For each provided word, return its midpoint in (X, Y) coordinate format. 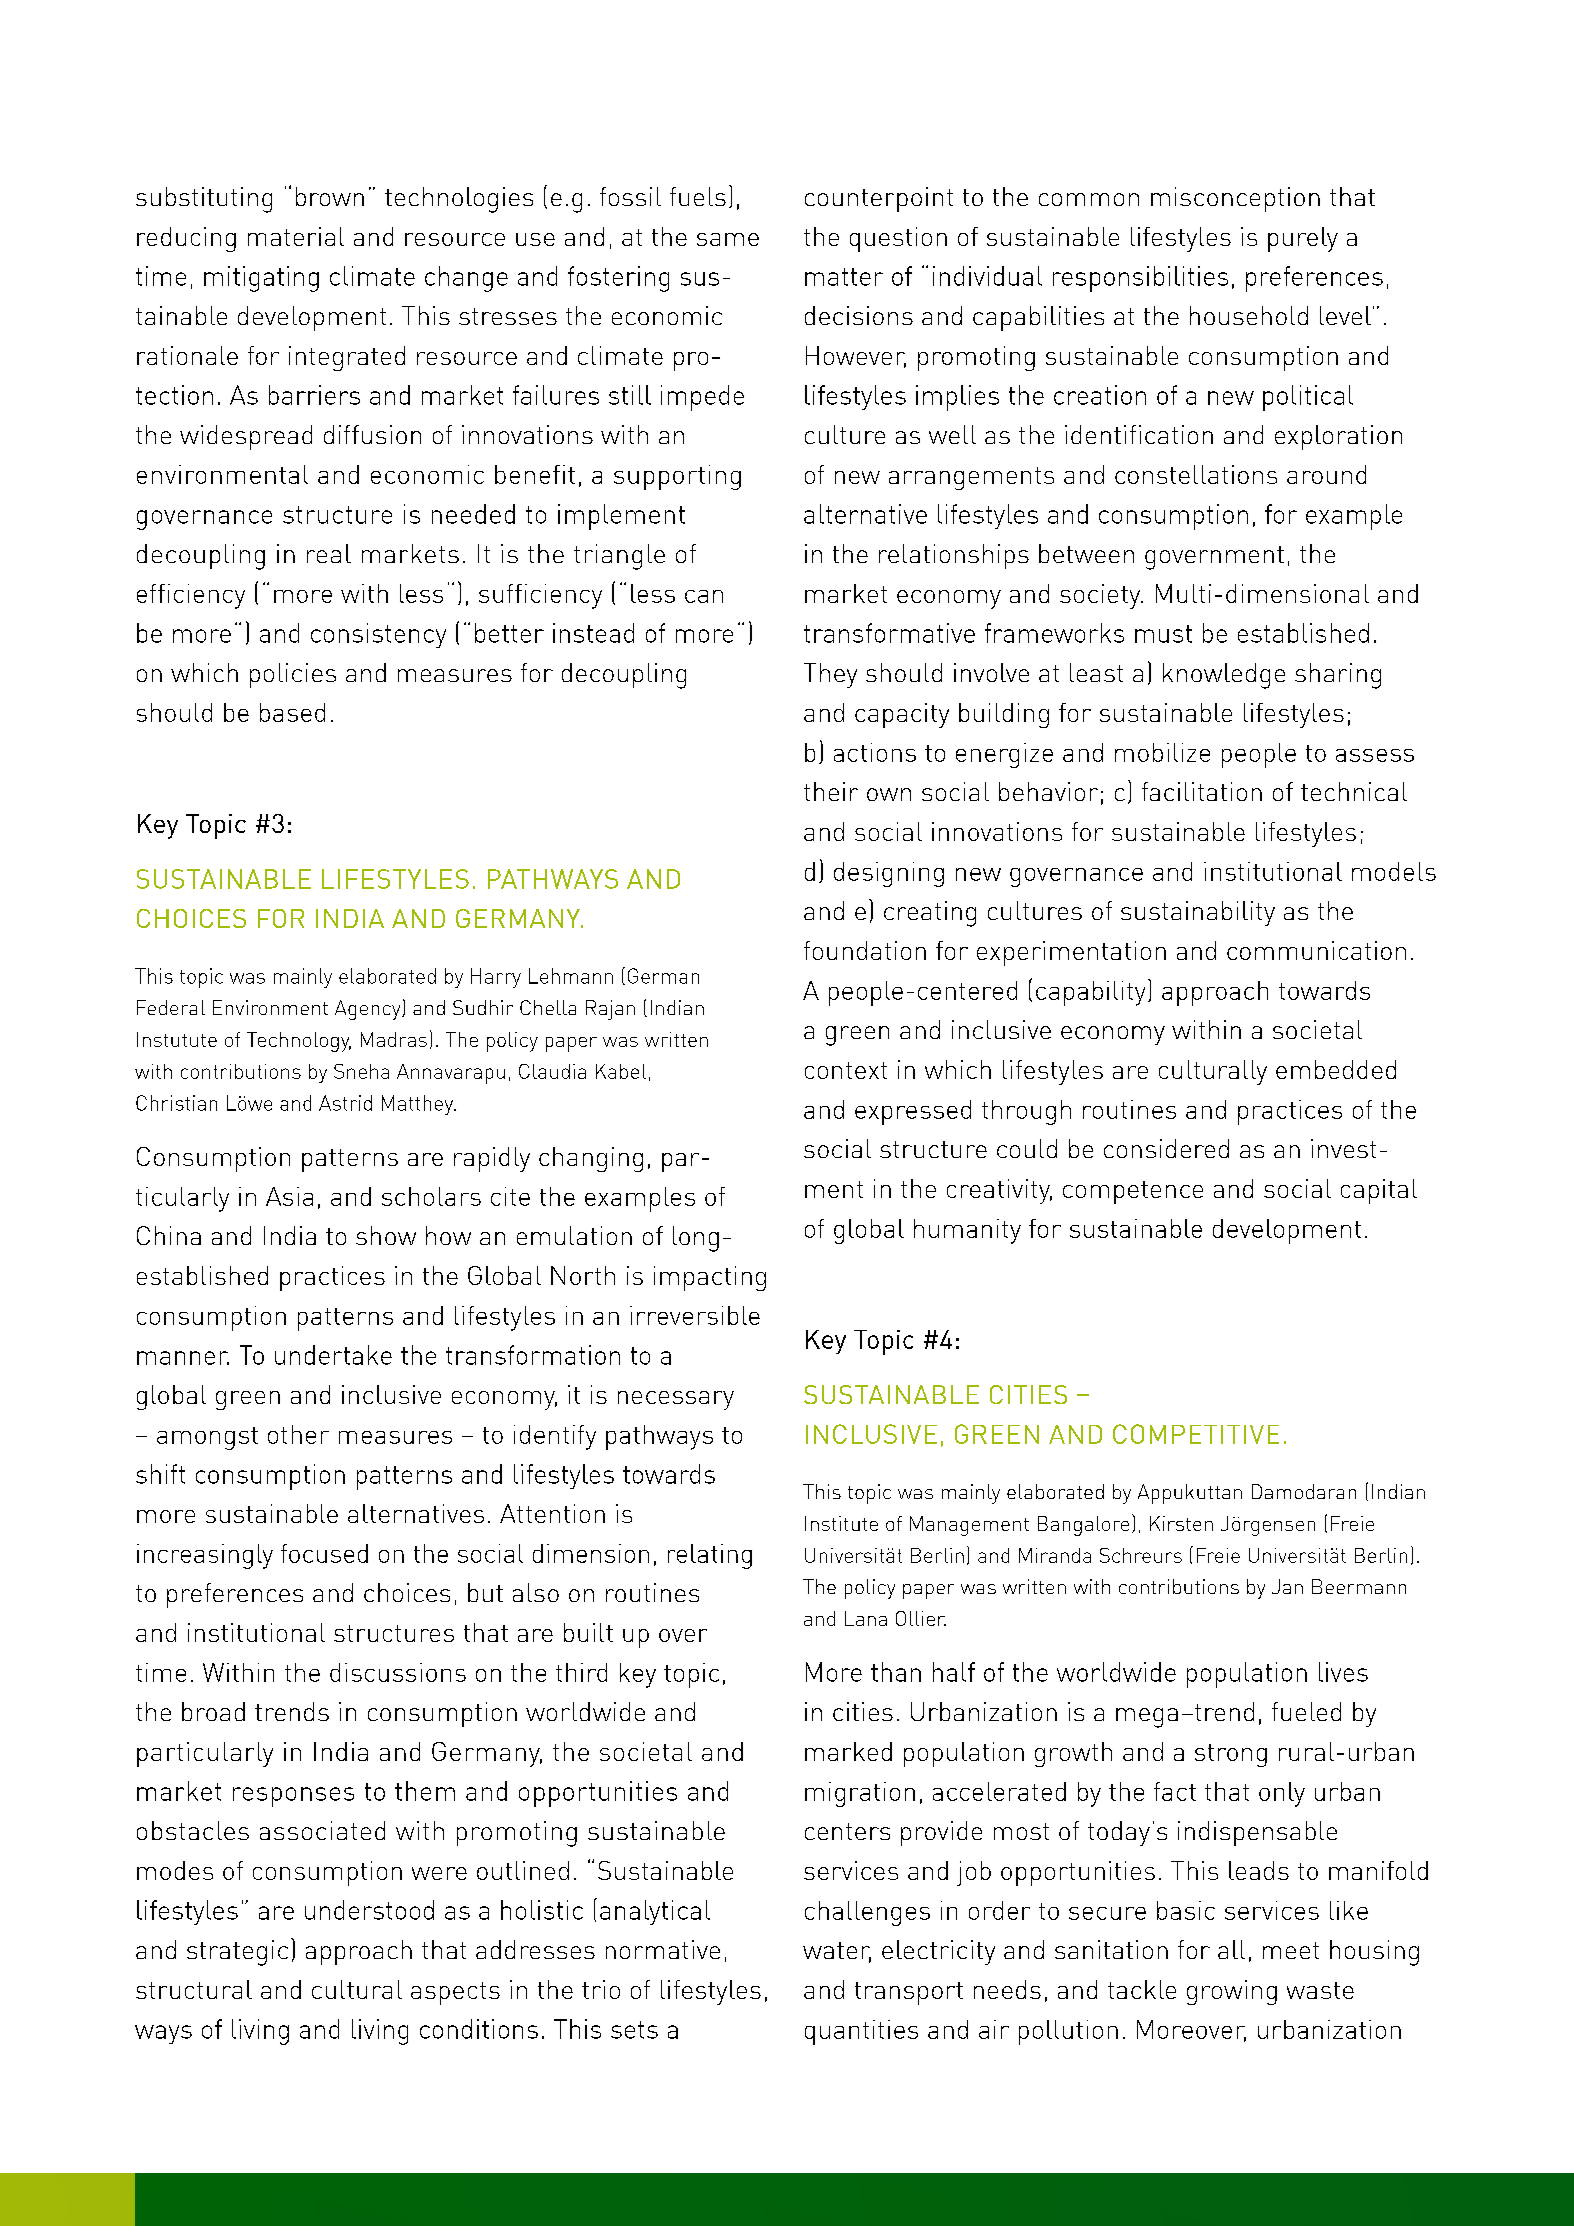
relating (710, 1556)
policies (293, 675)
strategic (237, 1953)
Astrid (345, 1103)
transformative (889, 633)
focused (324, 1553)
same (728, 239)
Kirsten (1181, 1523)
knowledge (1224, 676)
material (296, 236)
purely (1303, 239)
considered (1166, 1148)
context (846, 1070)
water (837, 1952)
